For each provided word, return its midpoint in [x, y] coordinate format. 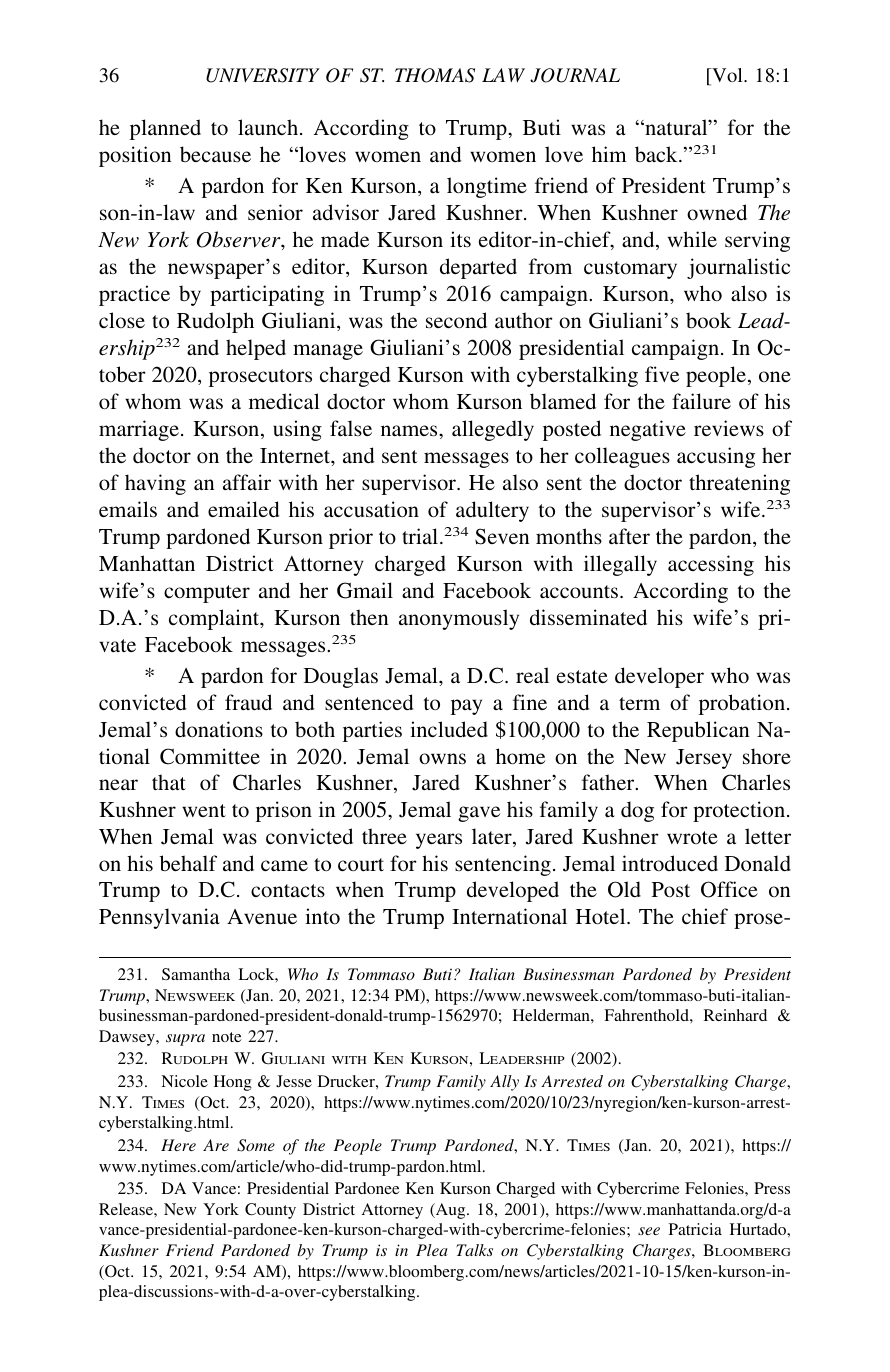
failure [701, 401]
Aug [450, 1211]
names [410, 430]
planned [165, 129]
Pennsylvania [159, 918]
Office [729, 889]
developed [513, 891]
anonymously [459, 619]
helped [256, 349]
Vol [727, 76]
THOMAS [435, 75]
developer [659, 677]
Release [127, 1209]
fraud [248, 702]
